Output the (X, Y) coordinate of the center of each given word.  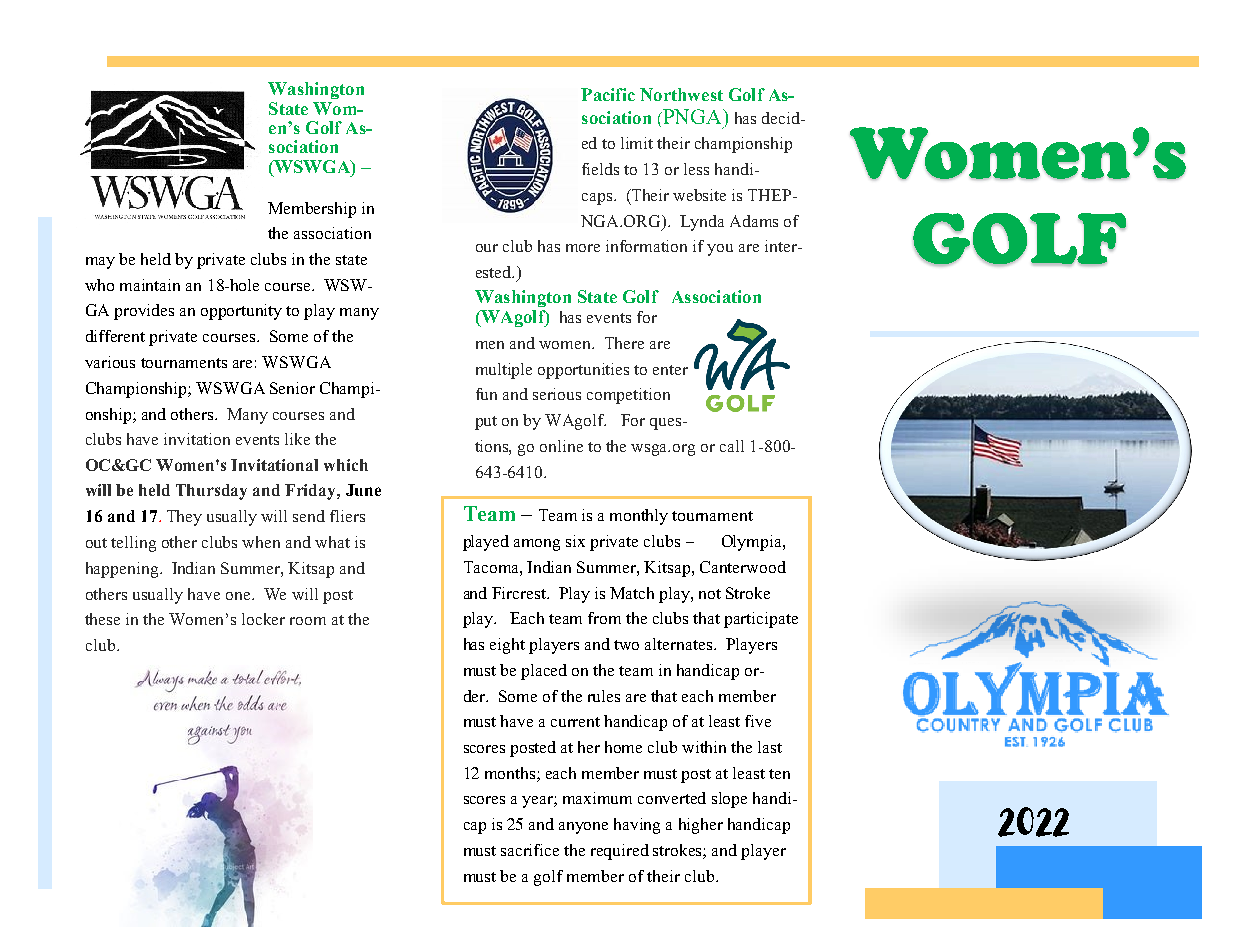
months (511, 774)
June (363, 490)
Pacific (608, 94)
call (732, 446)
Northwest (681, 94)
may (100, 263)
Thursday (211, 492)
